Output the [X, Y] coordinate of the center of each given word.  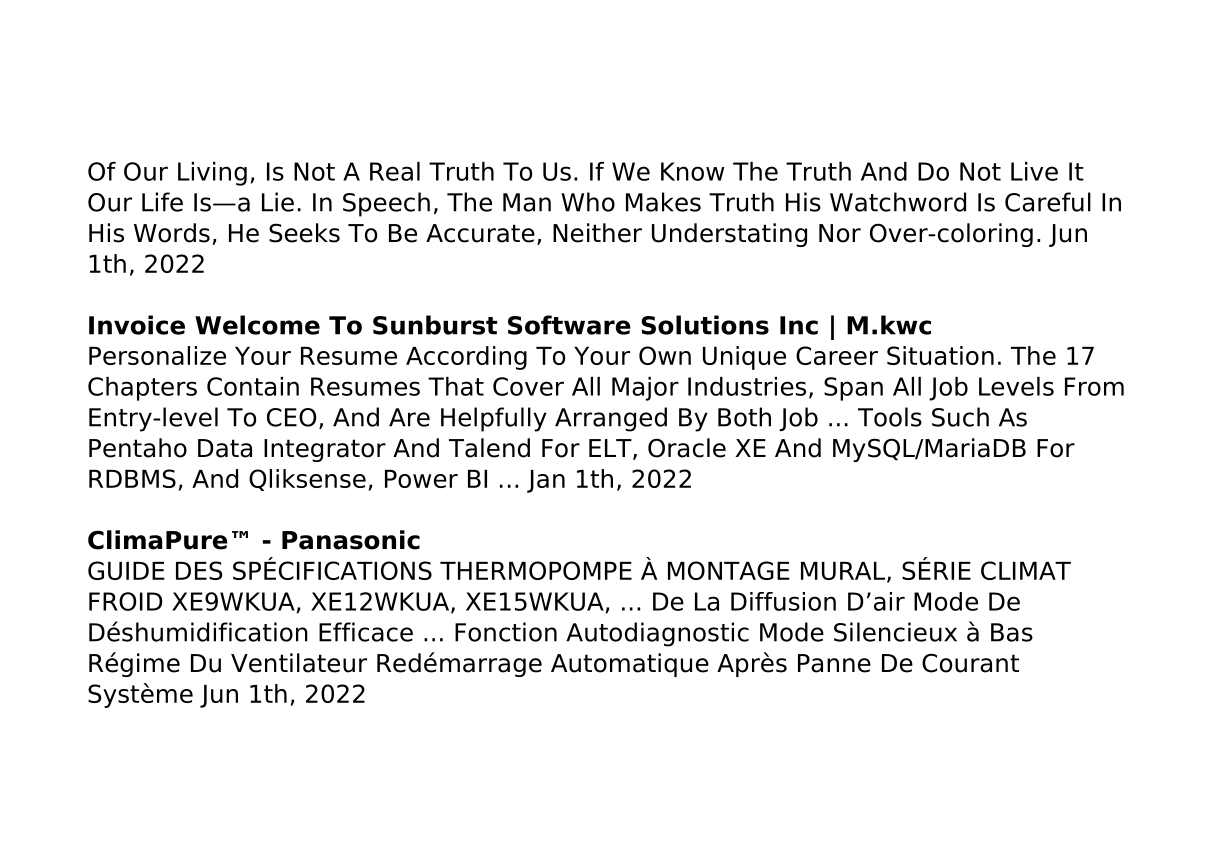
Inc [799, 325]
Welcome [257, 325]
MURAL [844, 572]
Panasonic [351, 540]
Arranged [611, 419]
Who [588, 202]
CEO [292, 417]
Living [212, 174]
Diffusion [783, 601]
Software [569, 325]
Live [1034, 171]
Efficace [366, 632]
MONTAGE [729, 570]
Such [960, 417]
